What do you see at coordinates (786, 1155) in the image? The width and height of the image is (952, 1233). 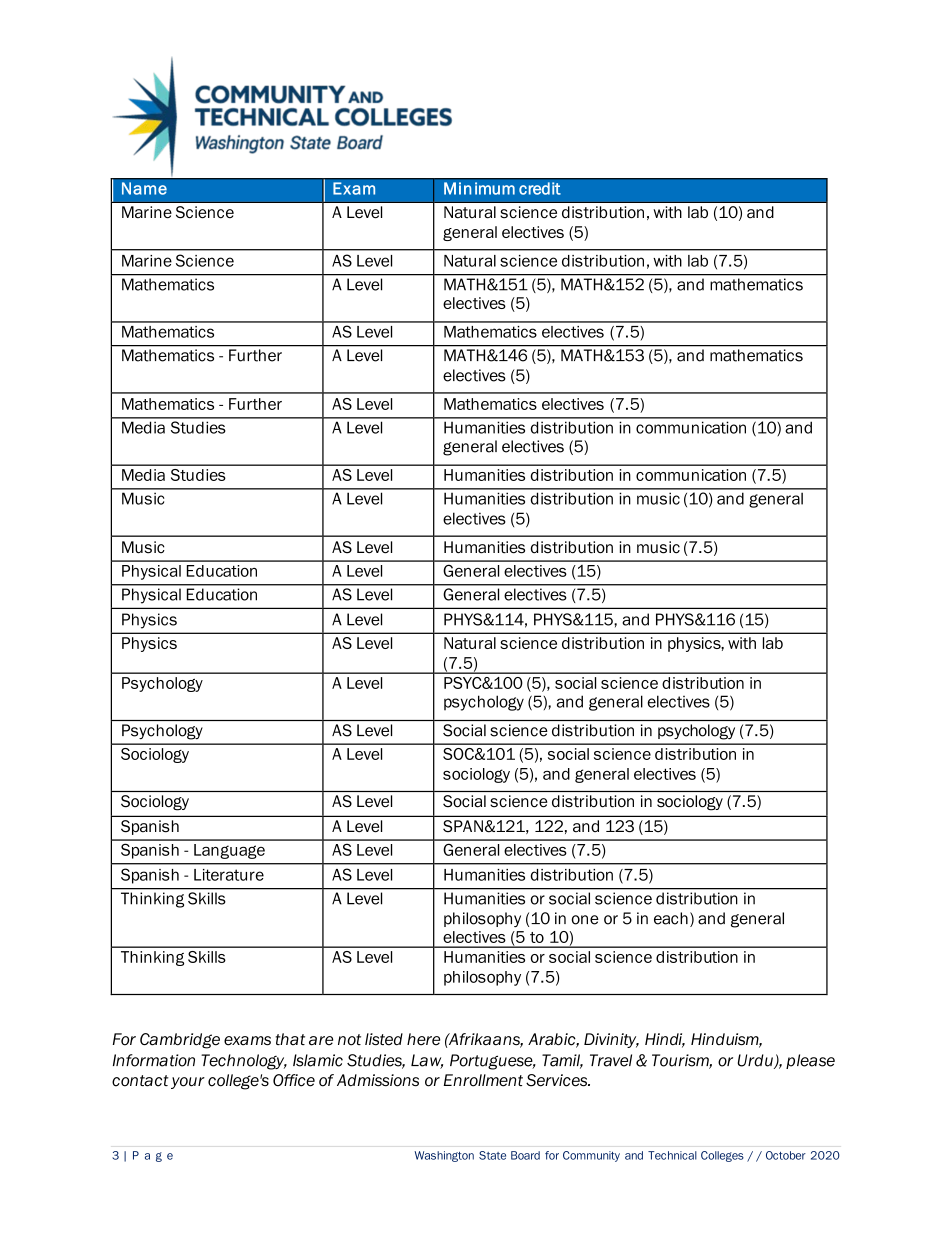 I see `October` at bounding box center [786, 1155].
